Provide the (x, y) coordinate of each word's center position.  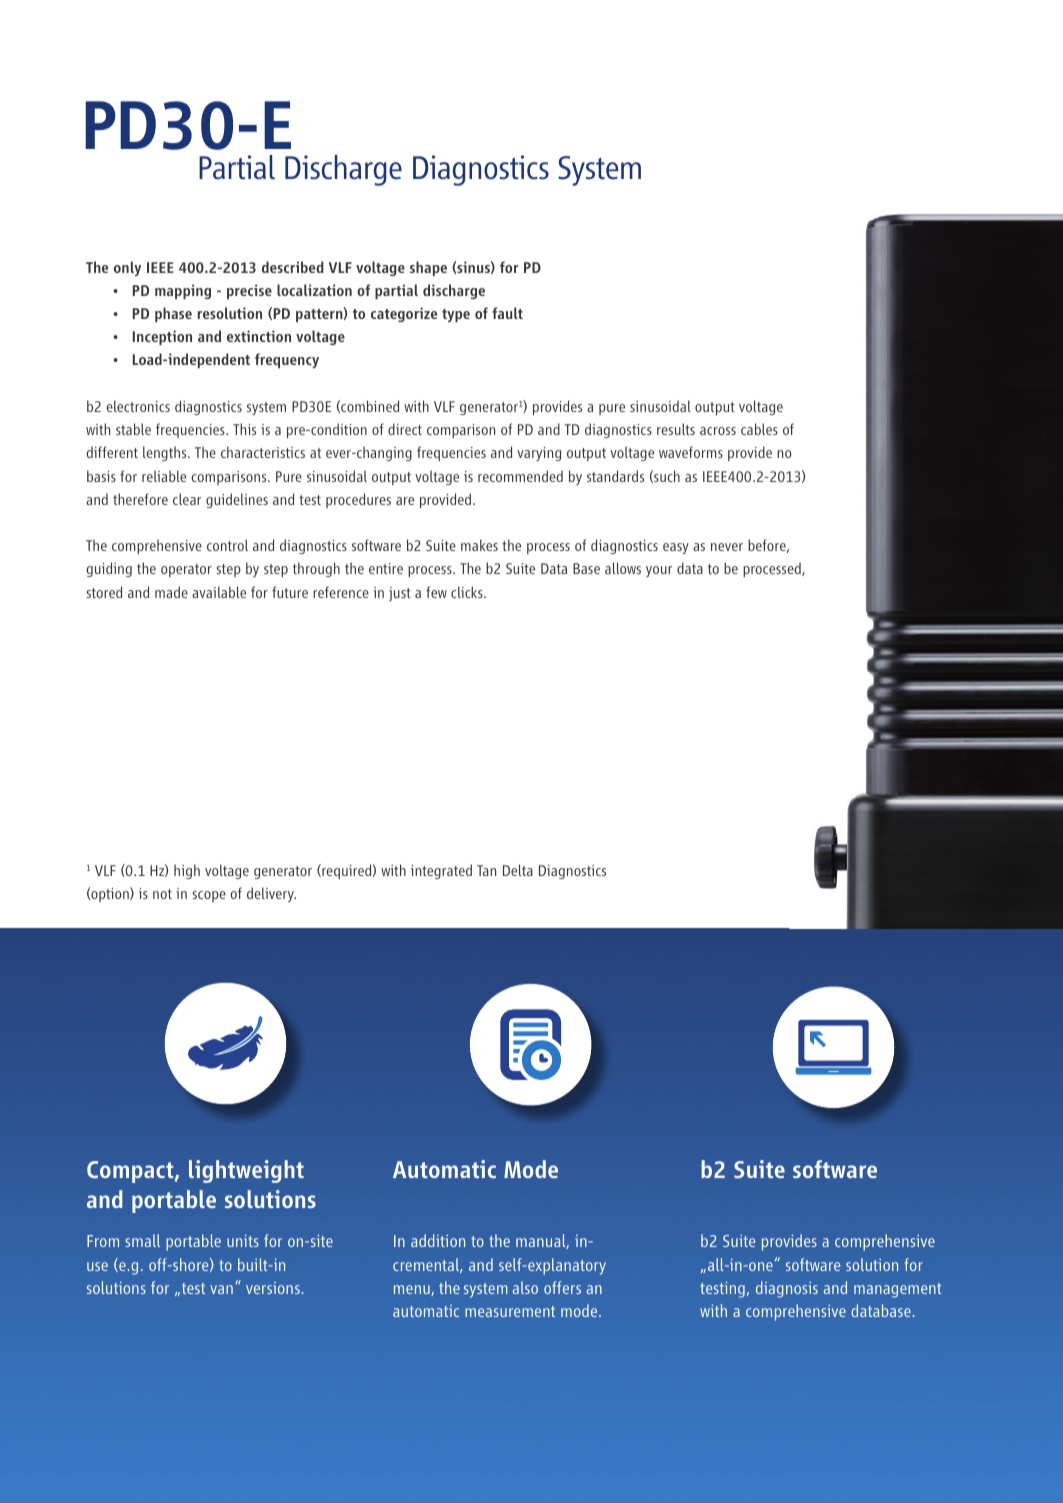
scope (209, 896)
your (659, 571)
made (171, 592)
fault (507, 313)
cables (759, 429)
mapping (183, 291)
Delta (518, 870)
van (221, 1289)
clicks (468, 592)
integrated (441, 871)
